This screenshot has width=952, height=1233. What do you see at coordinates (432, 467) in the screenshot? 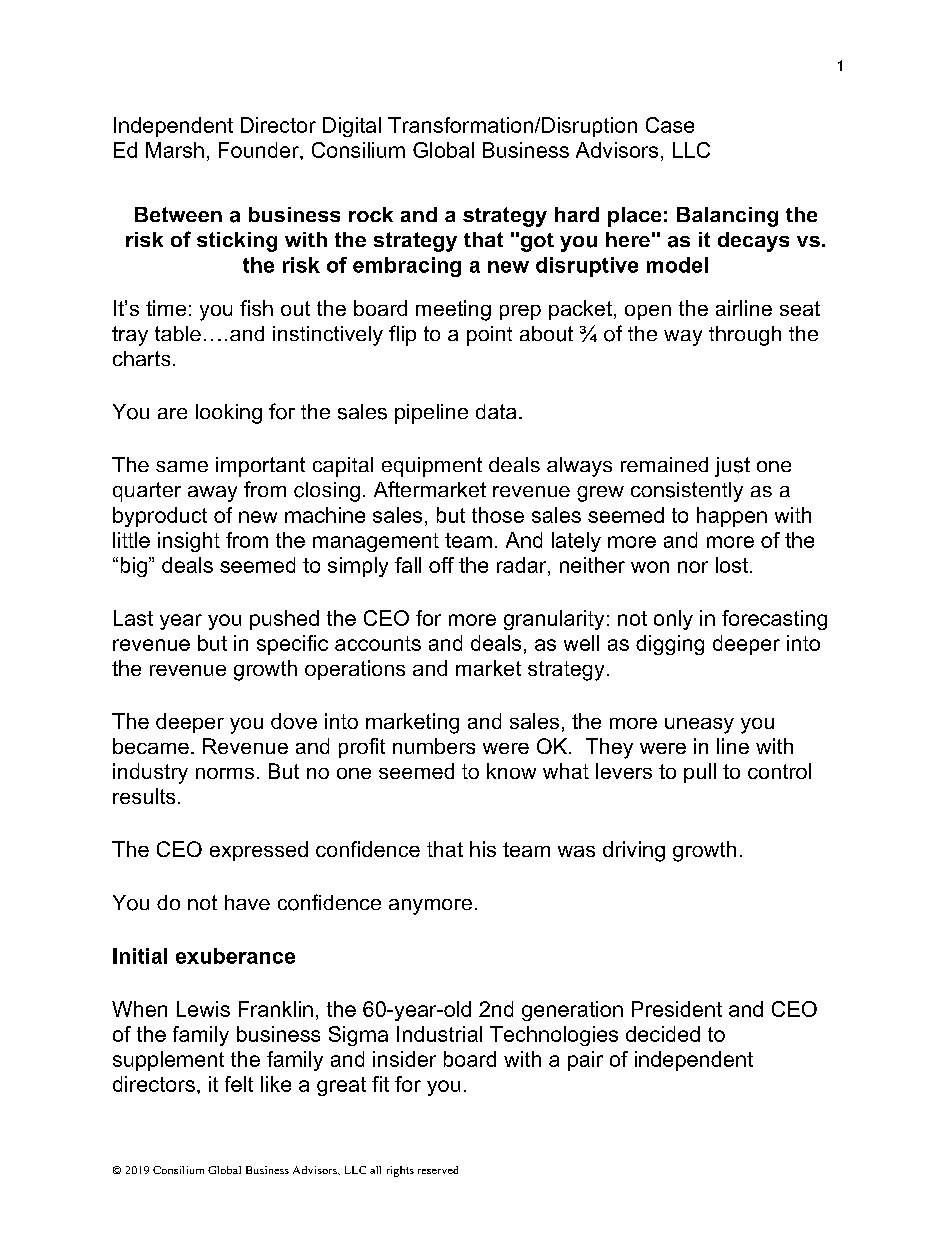
I see `equipment` at bounding box center [432, 467].
